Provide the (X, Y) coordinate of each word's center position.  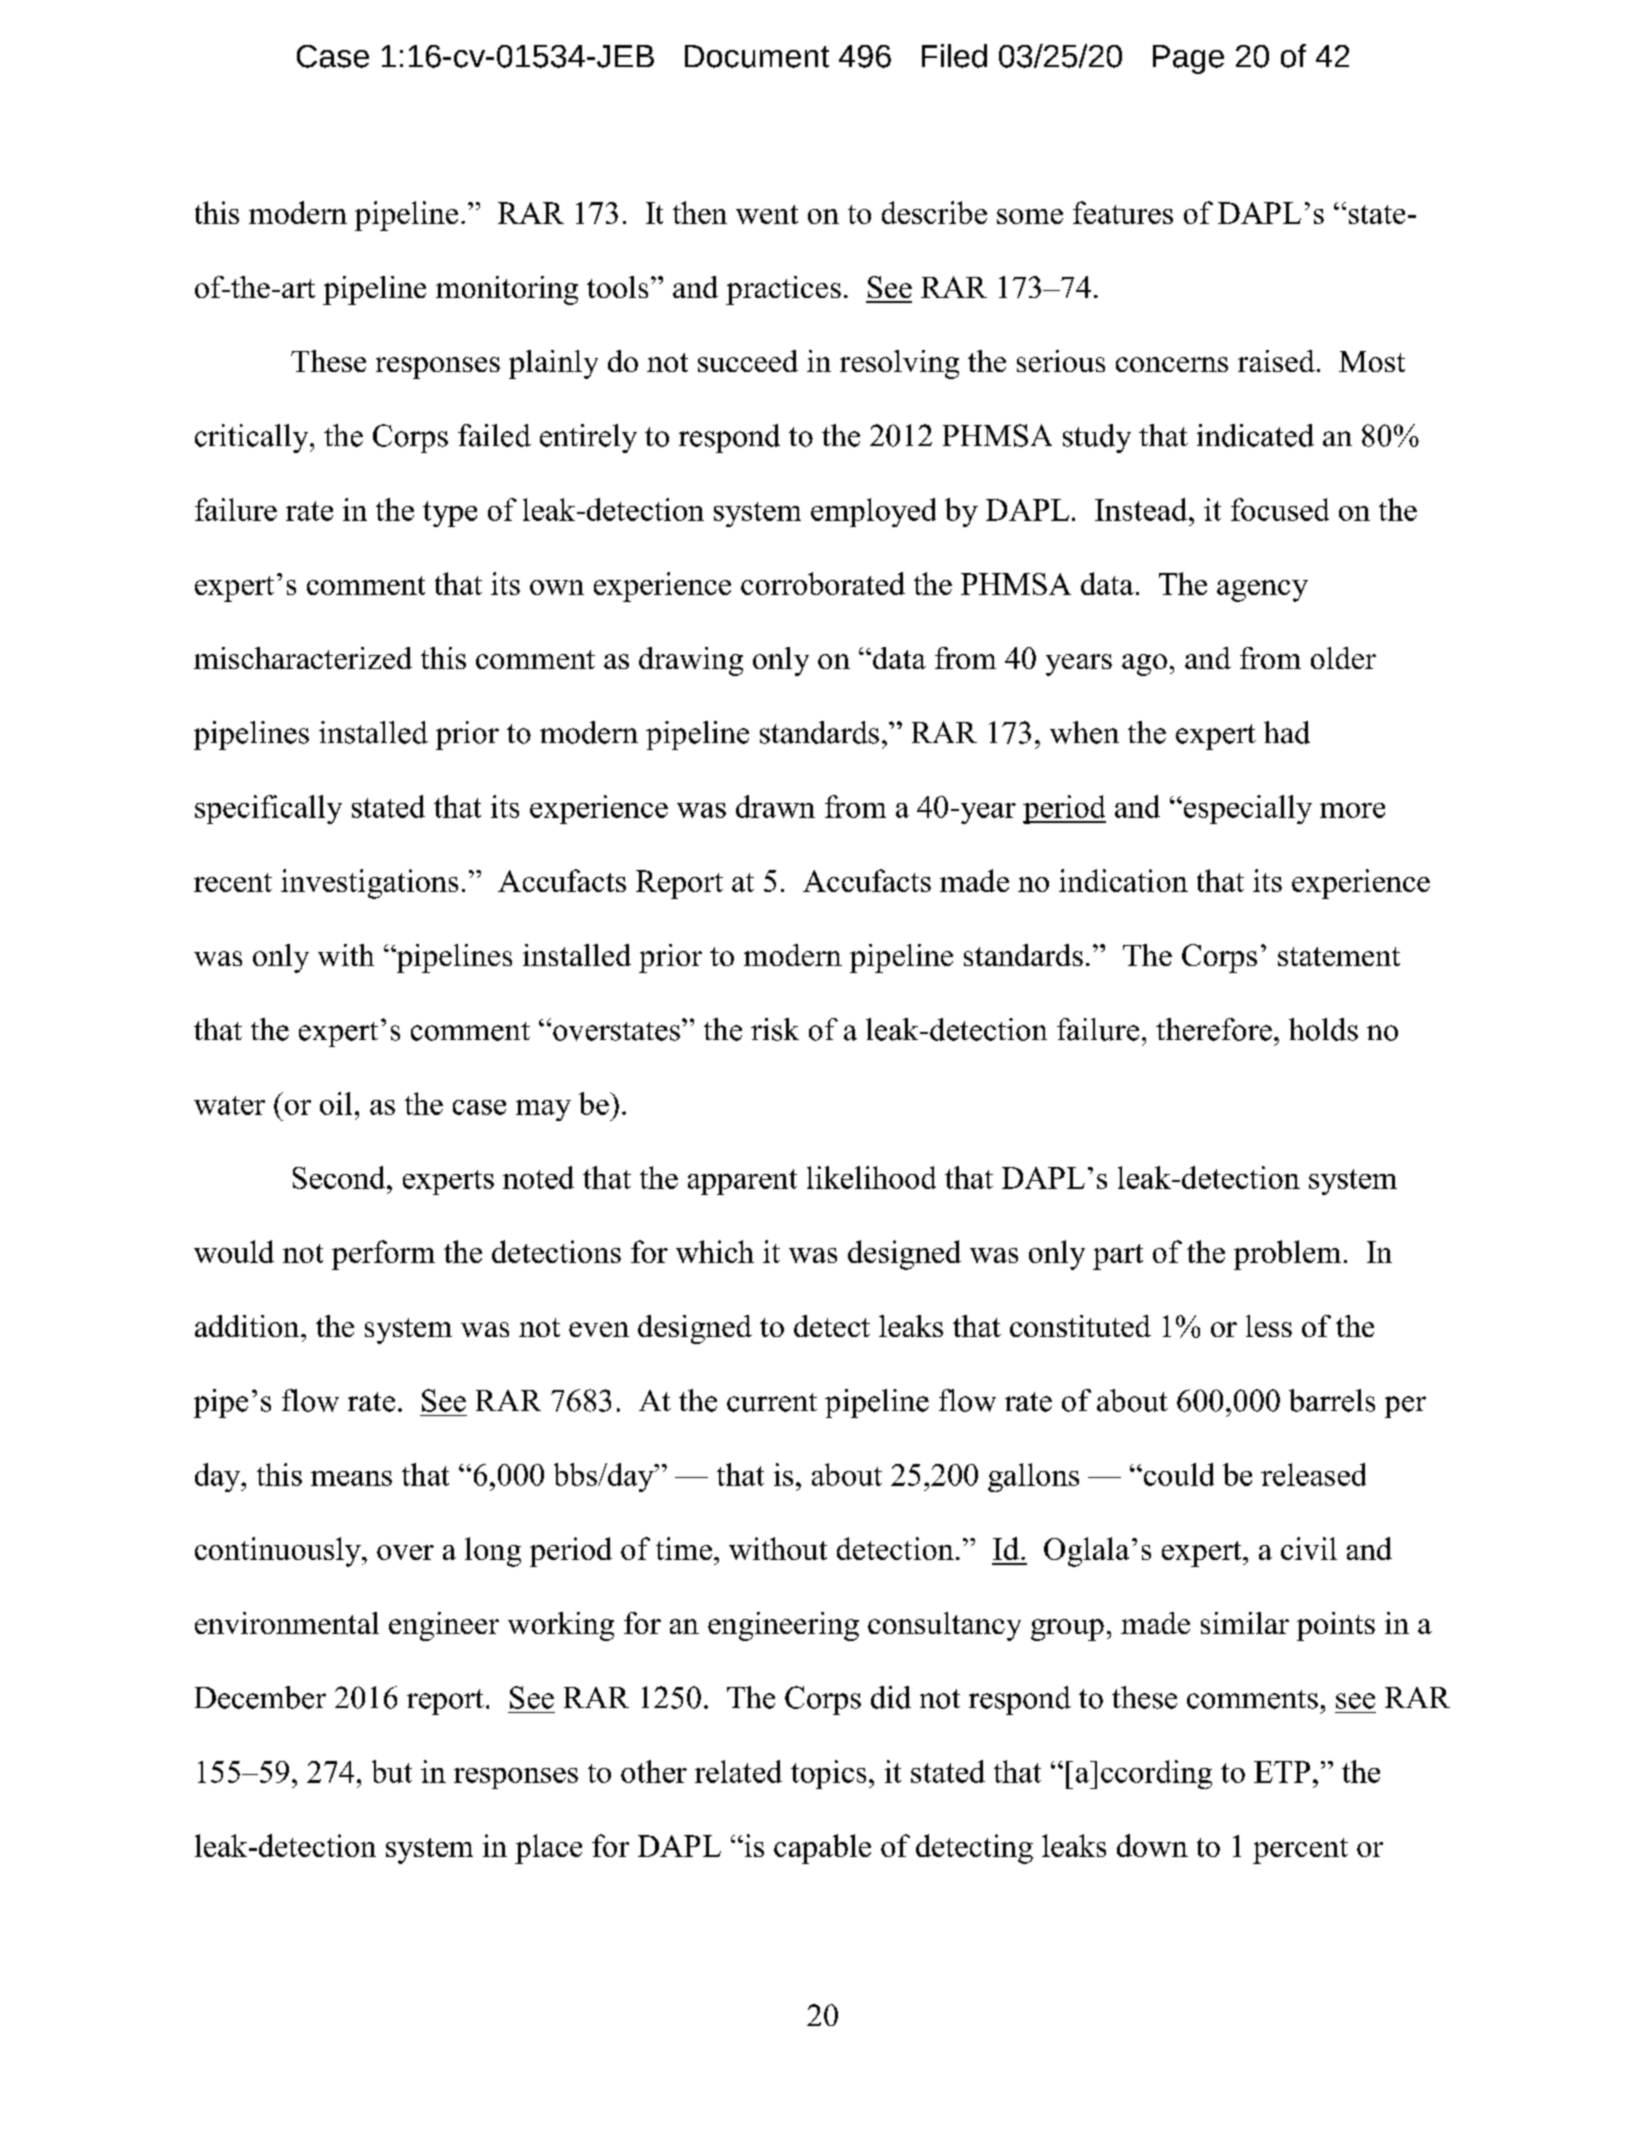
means (351, 1478)
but (392, 1771)
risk (775, 1029)
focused (1280, 509)
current (772, 1402)
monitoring (507, 290)
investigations (369, 884)
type (450, 514)
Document (757, 56)
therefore (1214, 1029)
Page (1188, 59)
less (1269, 1326)
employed (873, 512)
